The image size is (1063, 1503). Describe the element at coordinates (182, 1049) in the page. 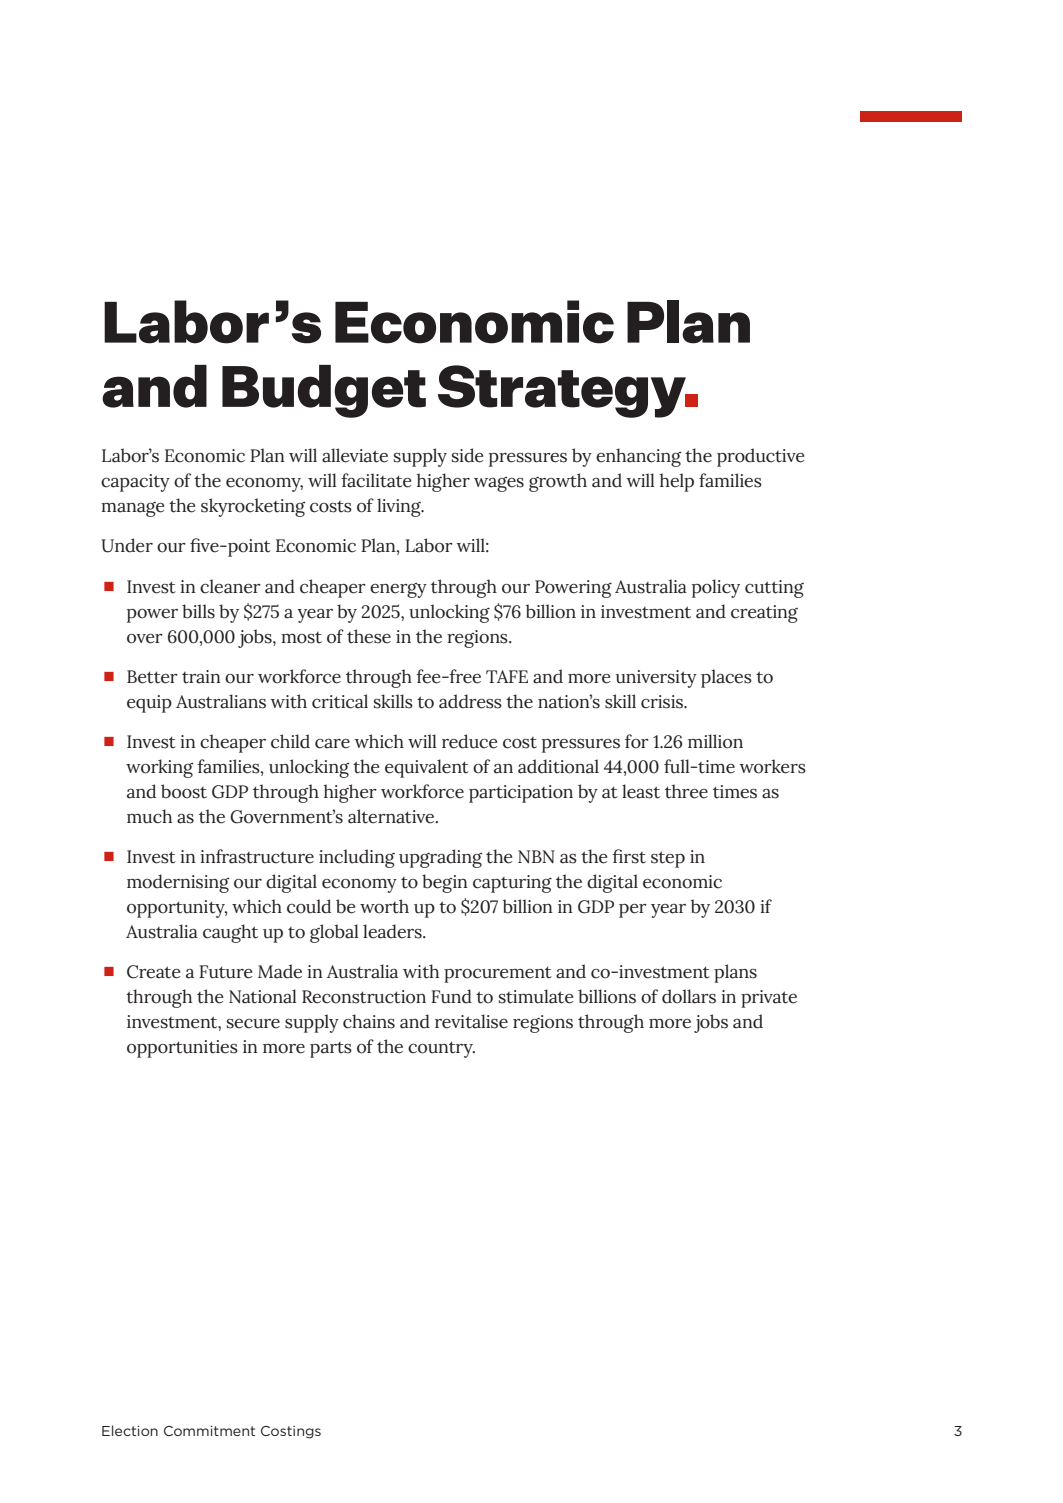

I see `opportunities` at that location.
